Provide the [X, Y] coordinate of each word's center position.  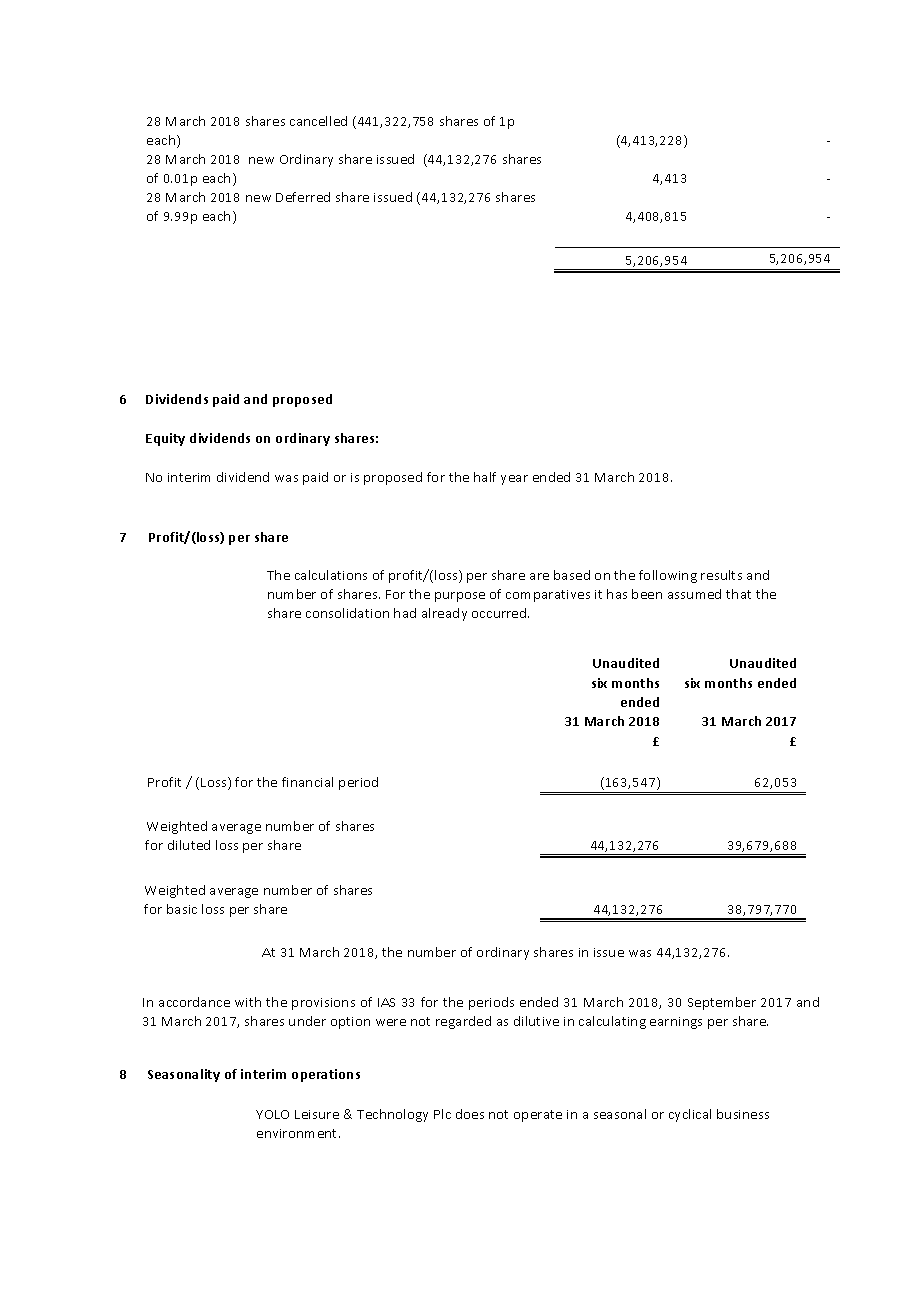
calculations [331, 575]
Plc [442, 1114]
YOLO [272, 1114]
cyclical [690, 1115]
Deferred [303, 197]
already [444, 614]
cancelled [318, 121]
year [514, 480]
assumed [694, 594]
